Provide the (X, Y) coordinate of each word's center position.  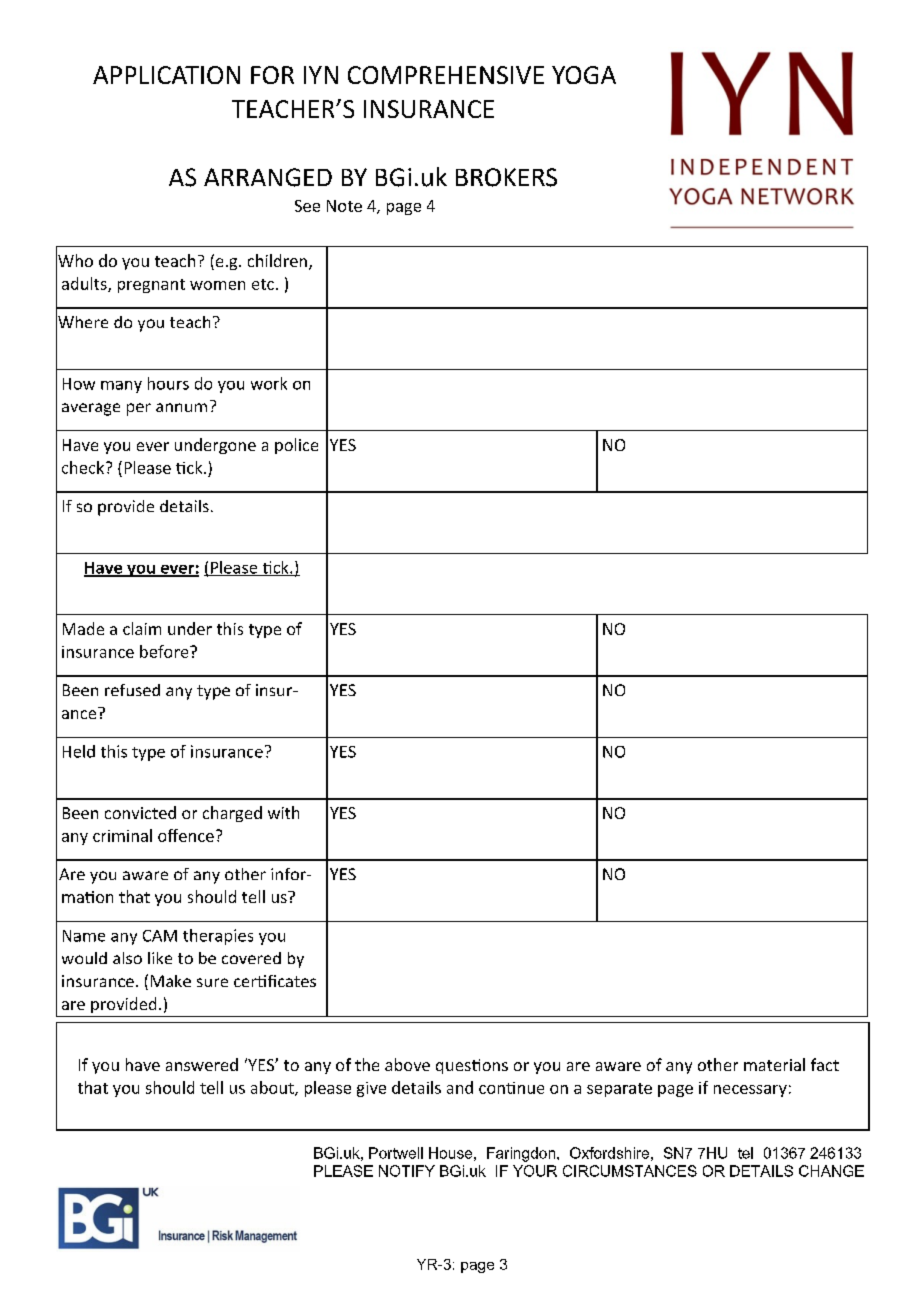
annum (181, 407)
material (774, 1064)
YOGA (584, 75)
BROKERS (506, 177)
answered (202, 1064)
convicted (140, 812)
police (296, 446)
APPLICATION (166, 75)
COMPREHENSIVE (446, 75)
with (283, 812)
